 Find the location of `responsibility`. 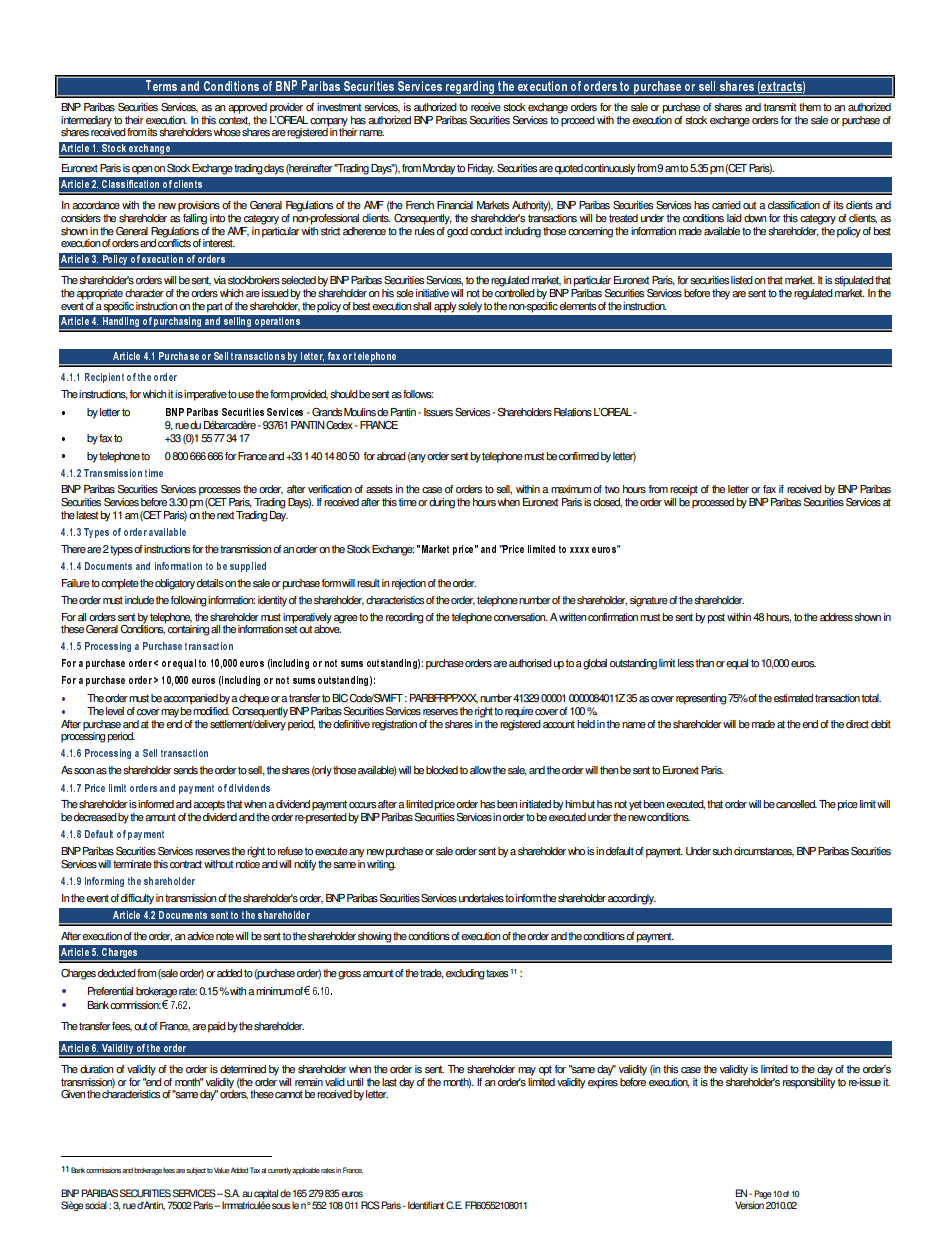

responsibility is located at coordinates (809, 1082).
